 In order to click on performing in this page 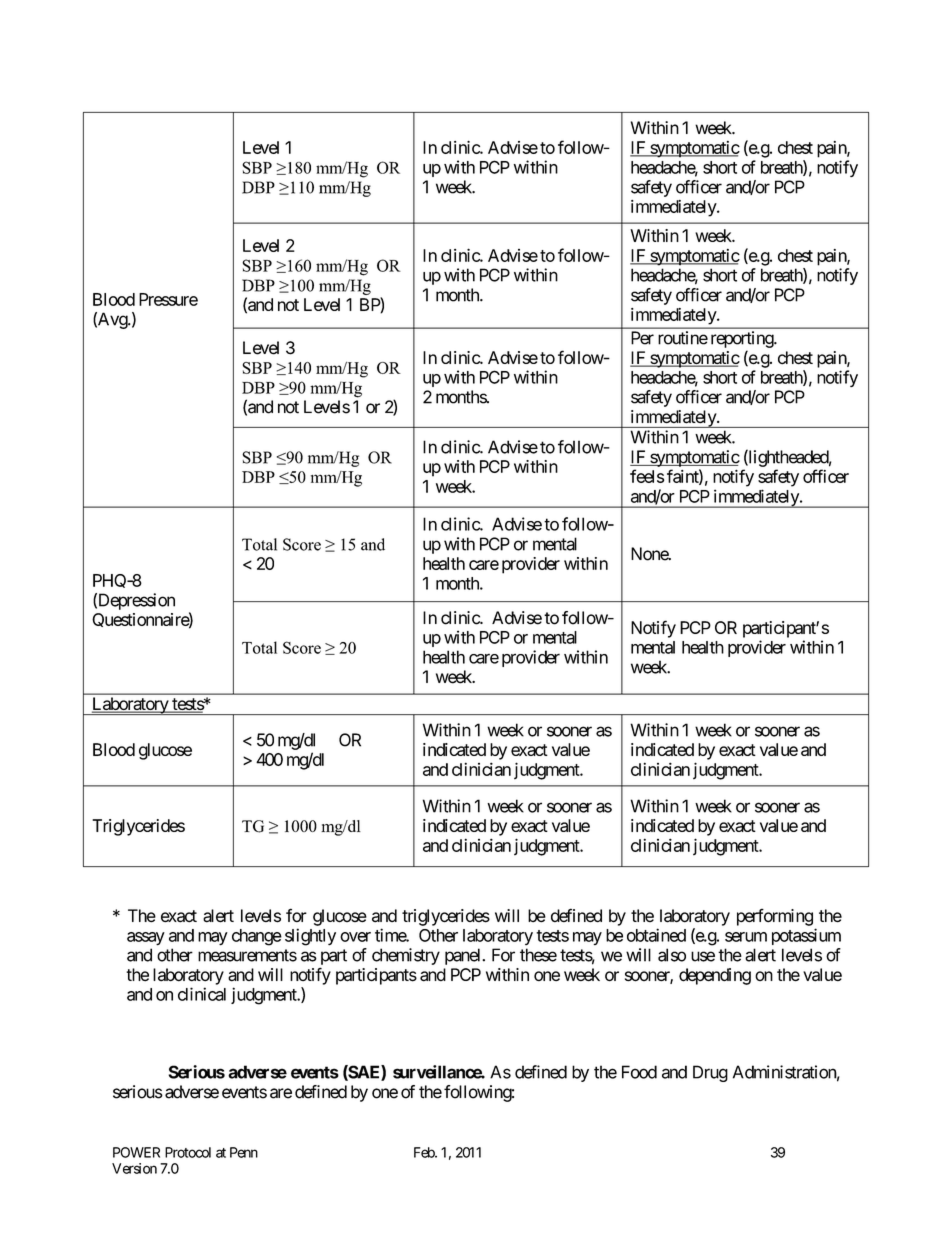, I will do `click(775, 917)`.
